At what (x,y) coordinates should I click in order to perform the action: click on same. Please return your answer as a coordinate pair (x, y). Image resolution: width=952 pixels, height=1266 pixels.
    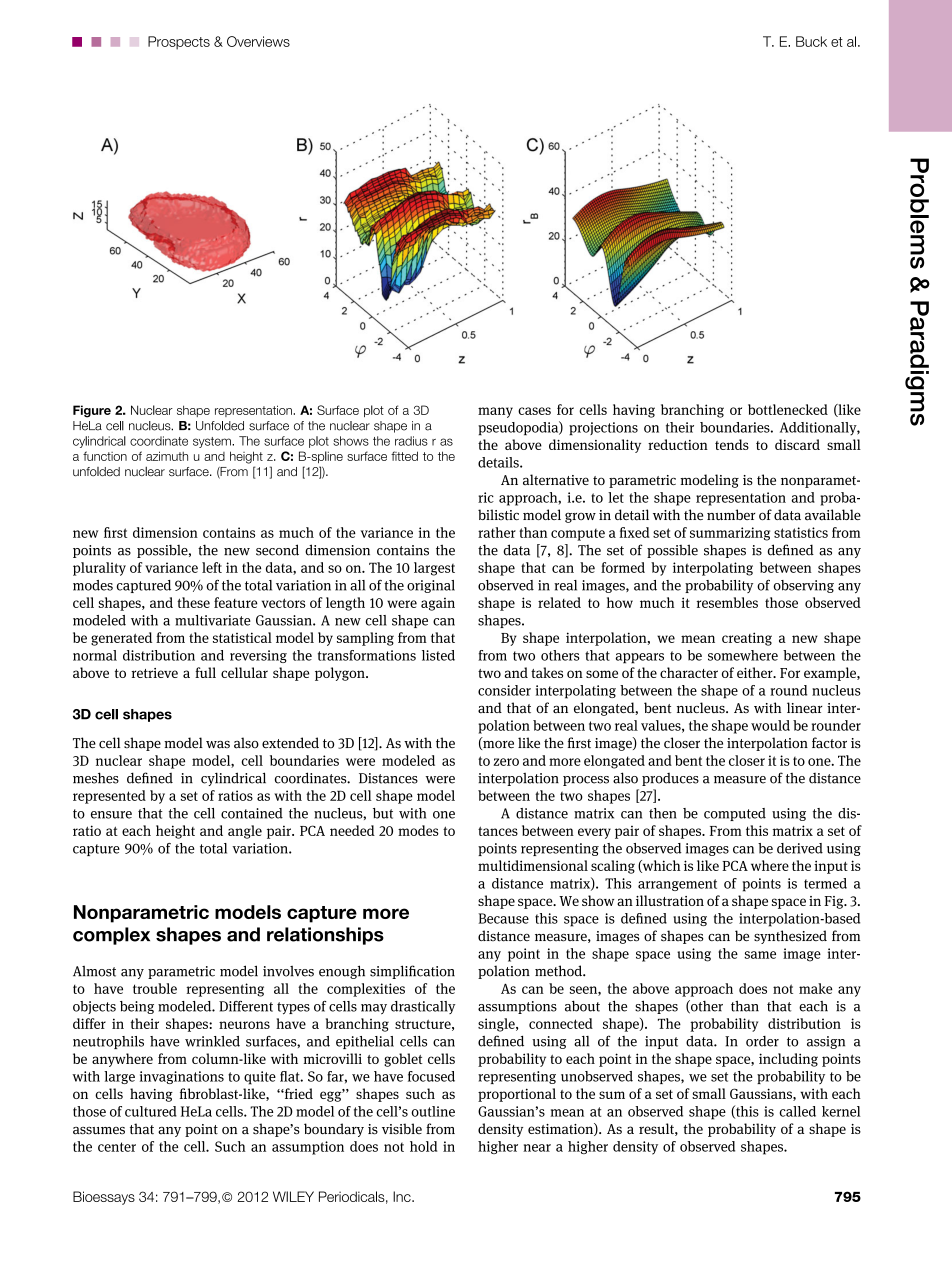
    Looking at the image, I should click on (760, 955).
